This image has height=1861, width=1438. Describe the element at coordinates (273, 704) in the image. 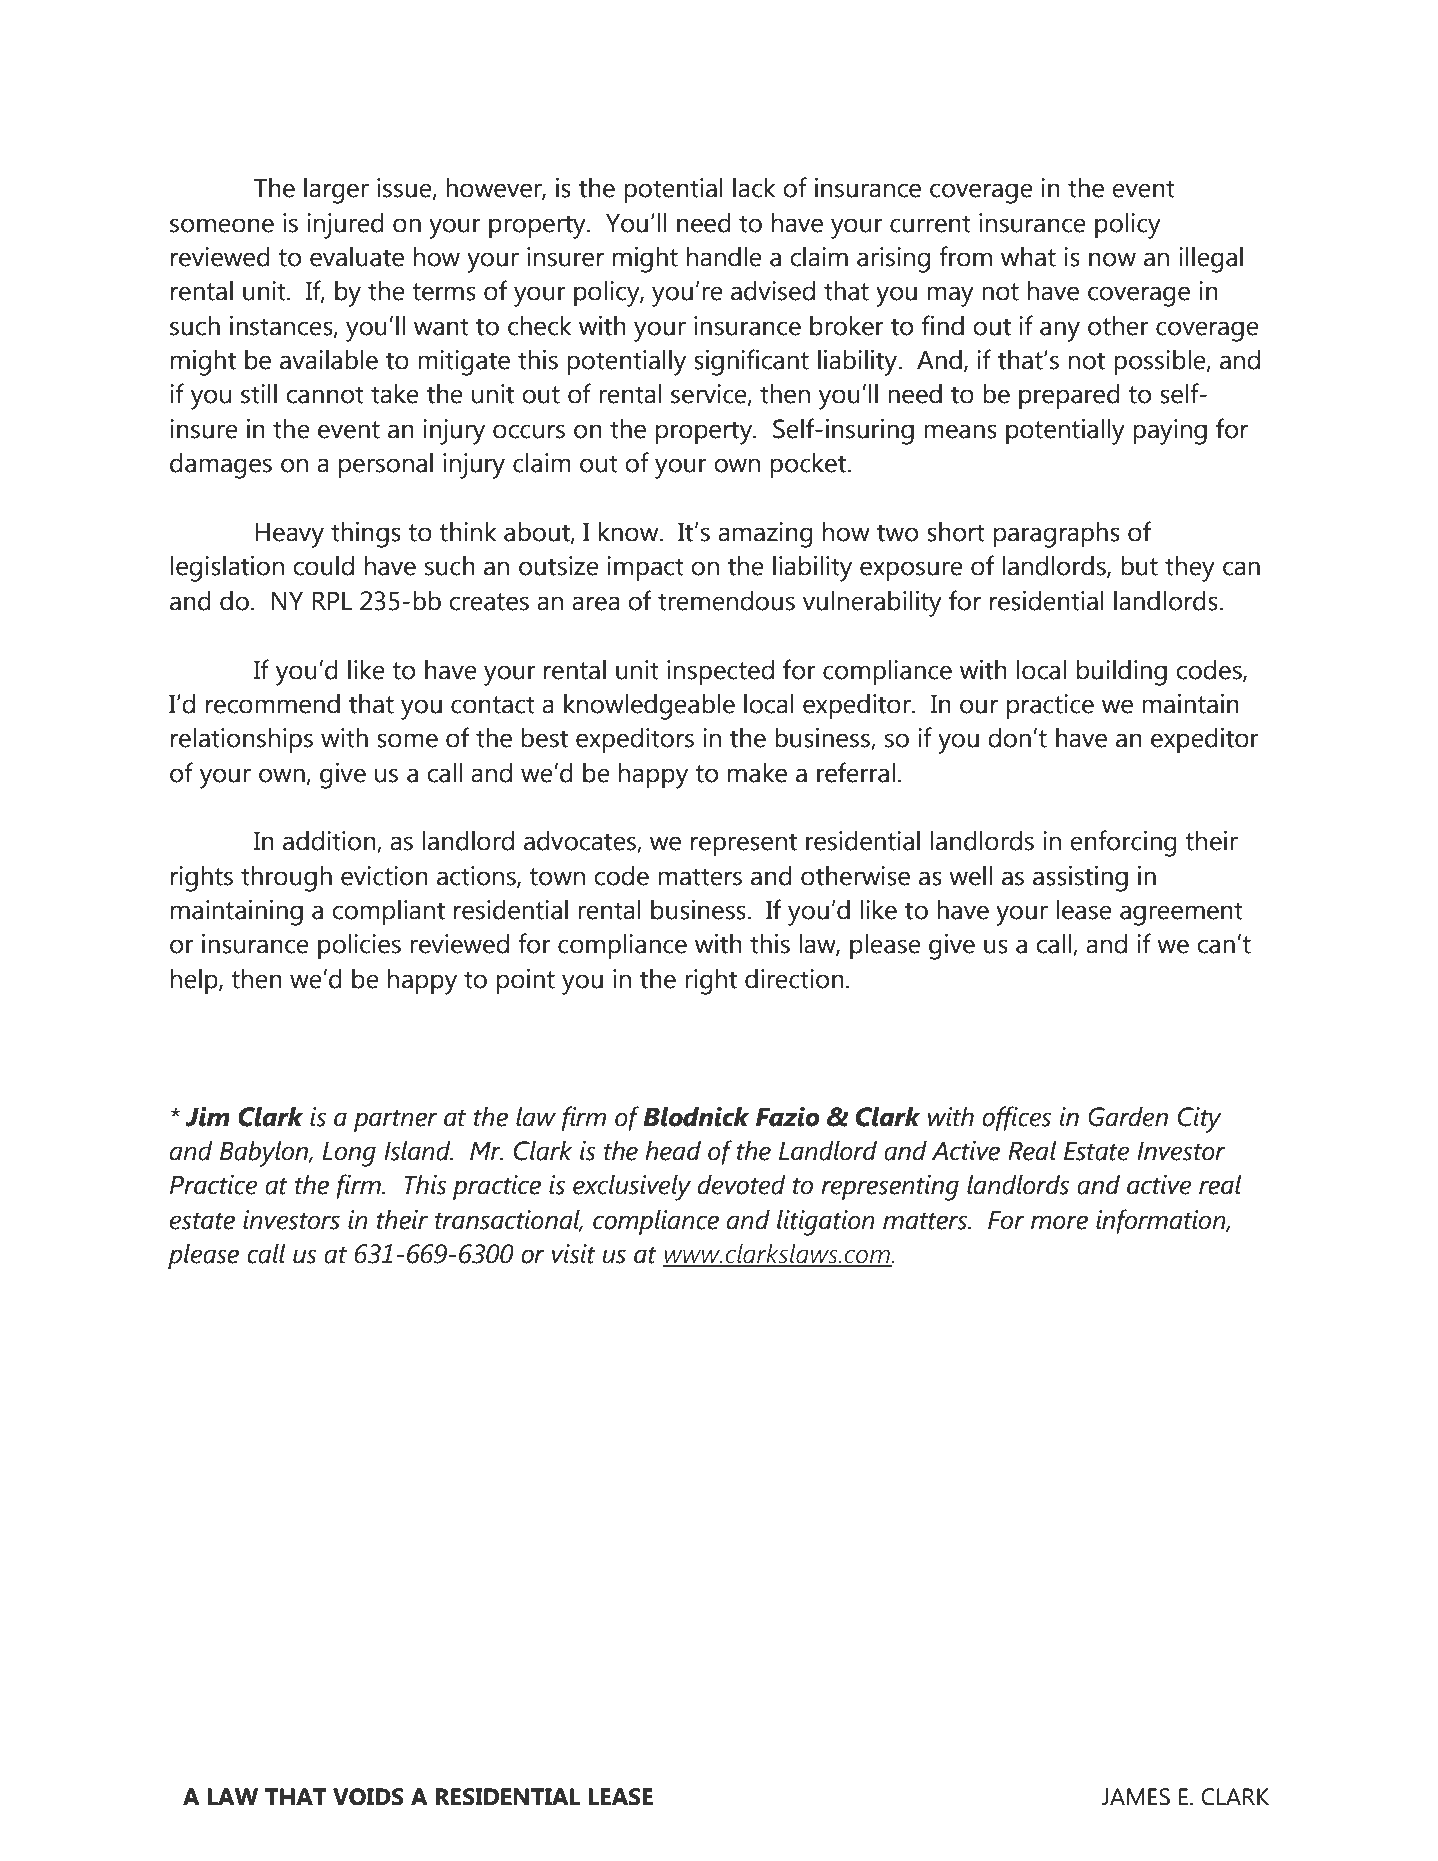

I see `recommend` at that location.
